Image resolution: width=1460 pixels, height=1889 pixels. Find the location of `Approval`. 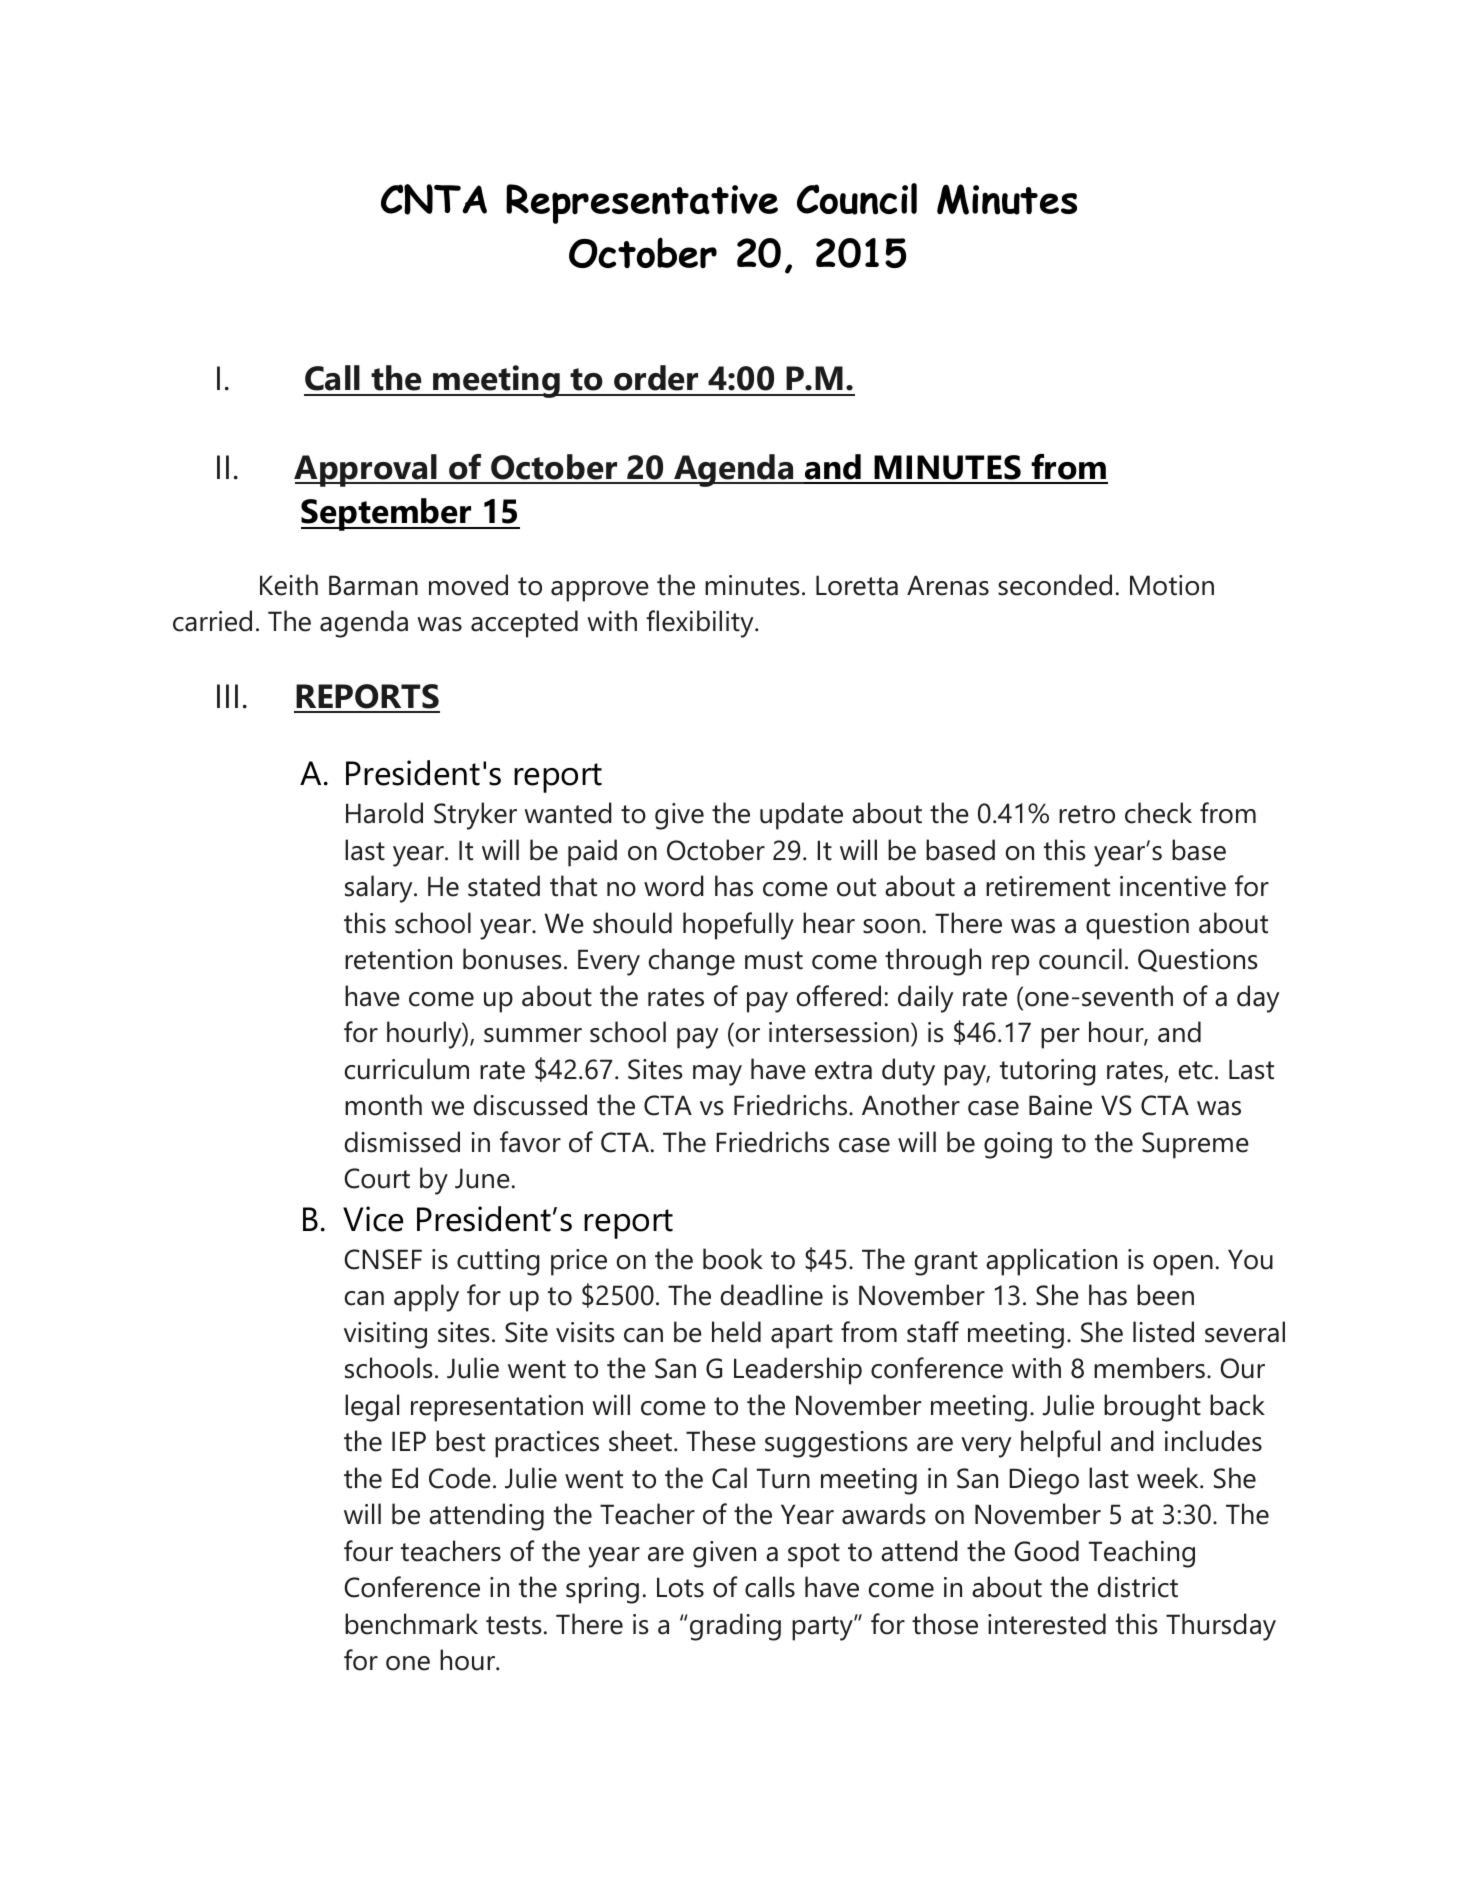

Approval is located at coordinates (367, 470).
